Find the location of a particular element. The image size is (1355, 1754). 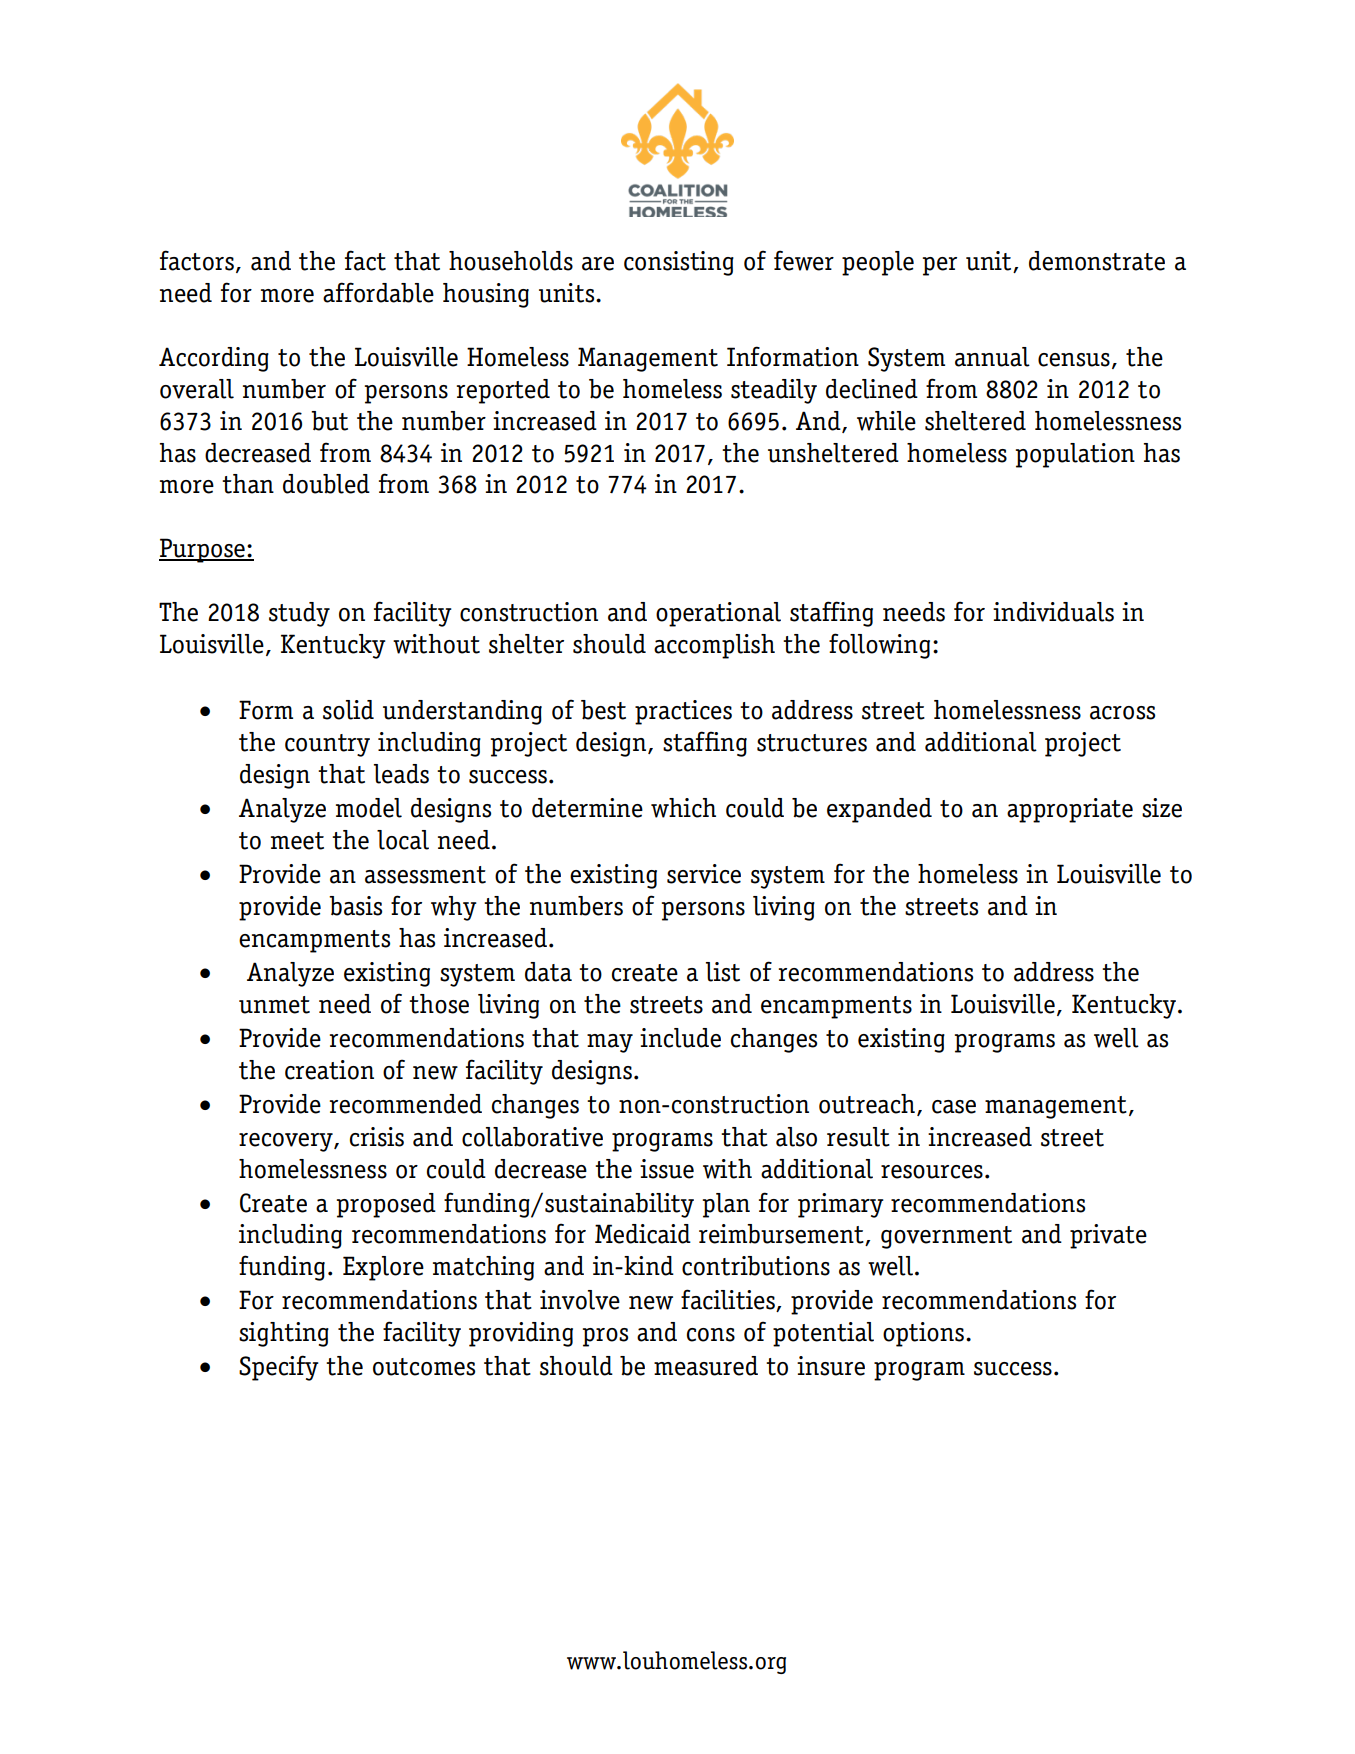

operational is located at coordinates (718, 614).
